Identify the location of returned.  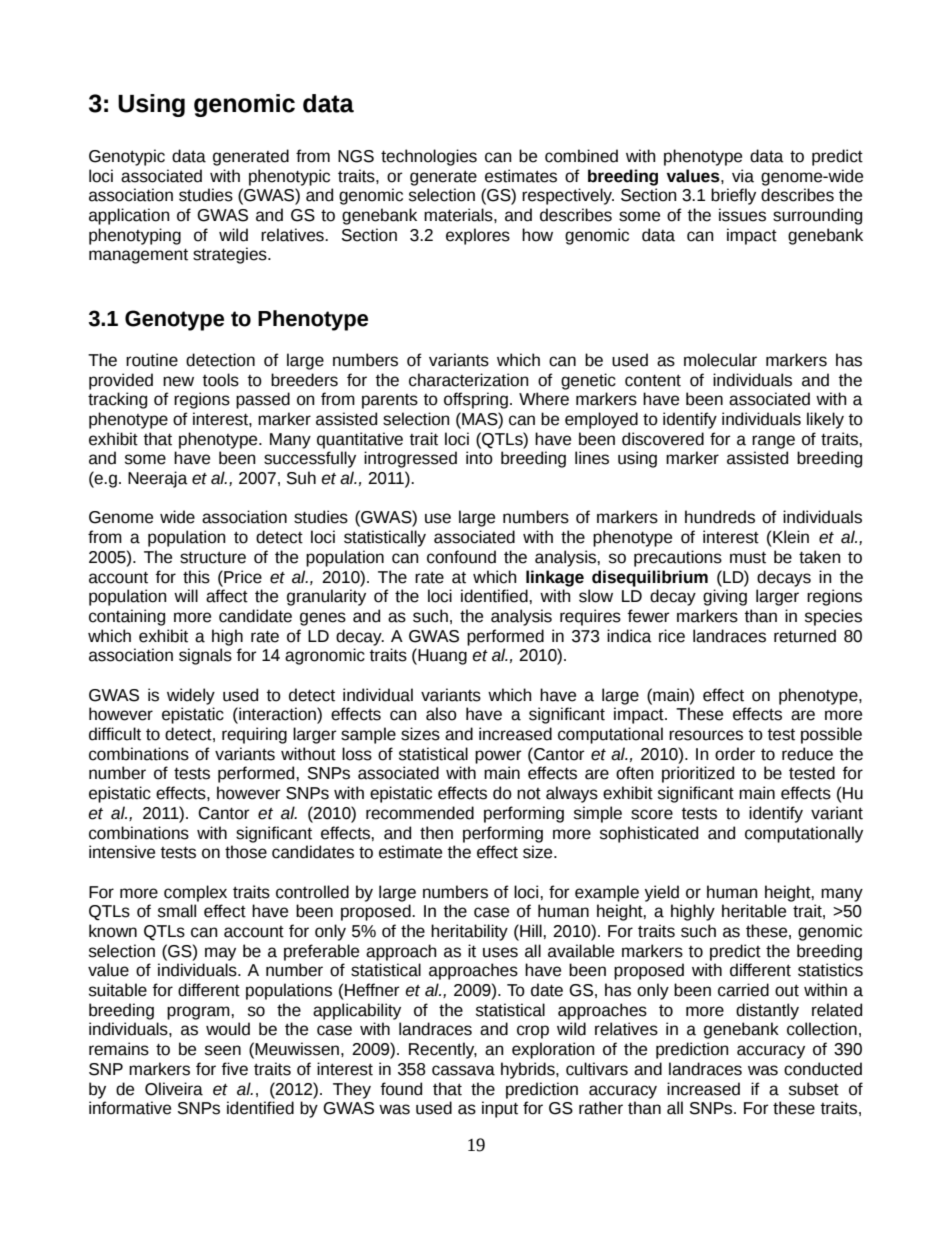
(805, 636).
